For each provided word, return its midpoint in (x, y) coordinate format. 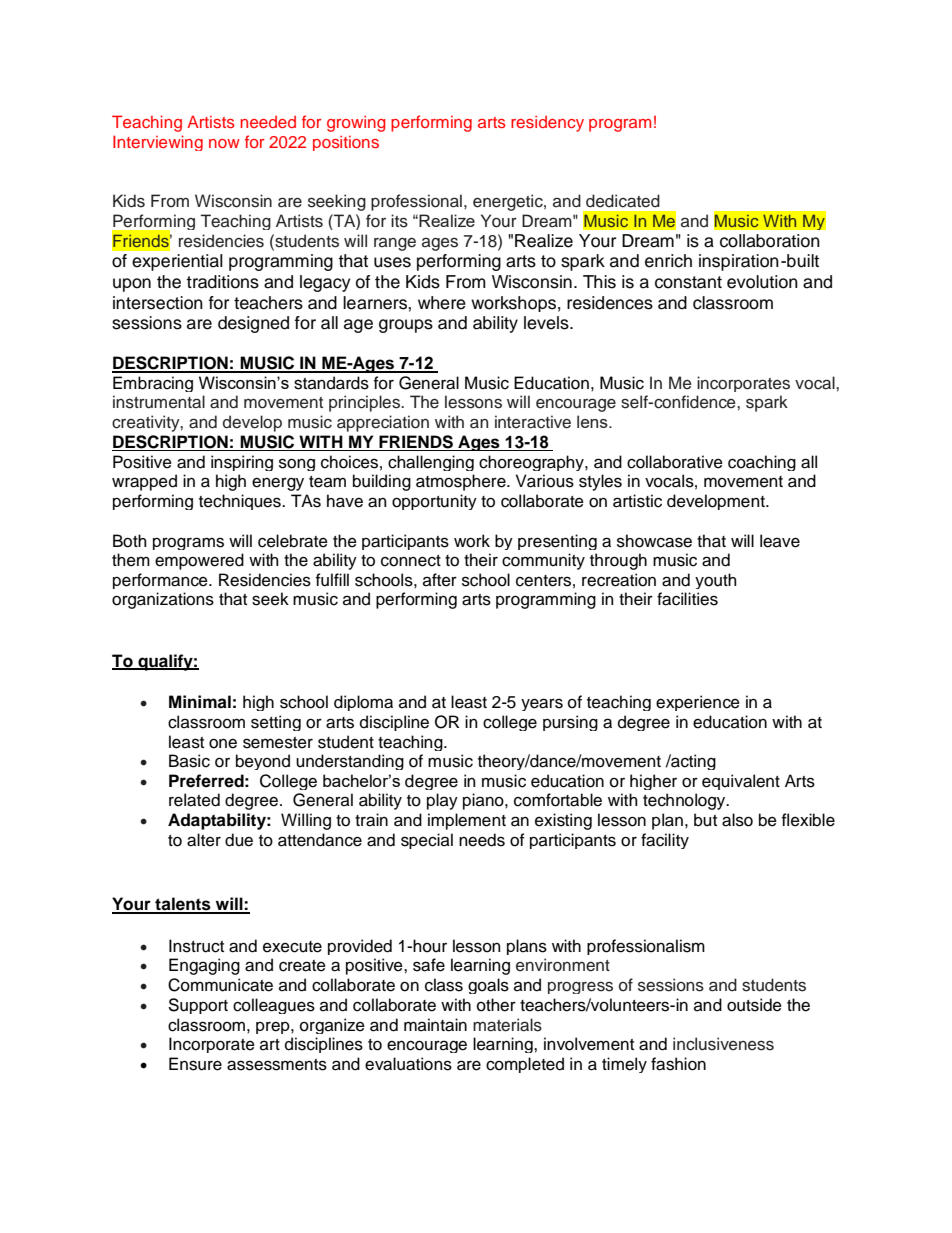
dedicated (623, 201)
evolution (762, 282)
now (224, 143)
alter (204, 840)
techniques (241, 502)
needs (482, 840)
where (442, 303)
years (542, 704)
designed (253, 324)
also (737, 820)
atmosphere (462, 482)
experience (698, 703)
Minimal (200, 702)
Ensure (195, 1064)
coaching (762, 463)
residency (547, 123)
